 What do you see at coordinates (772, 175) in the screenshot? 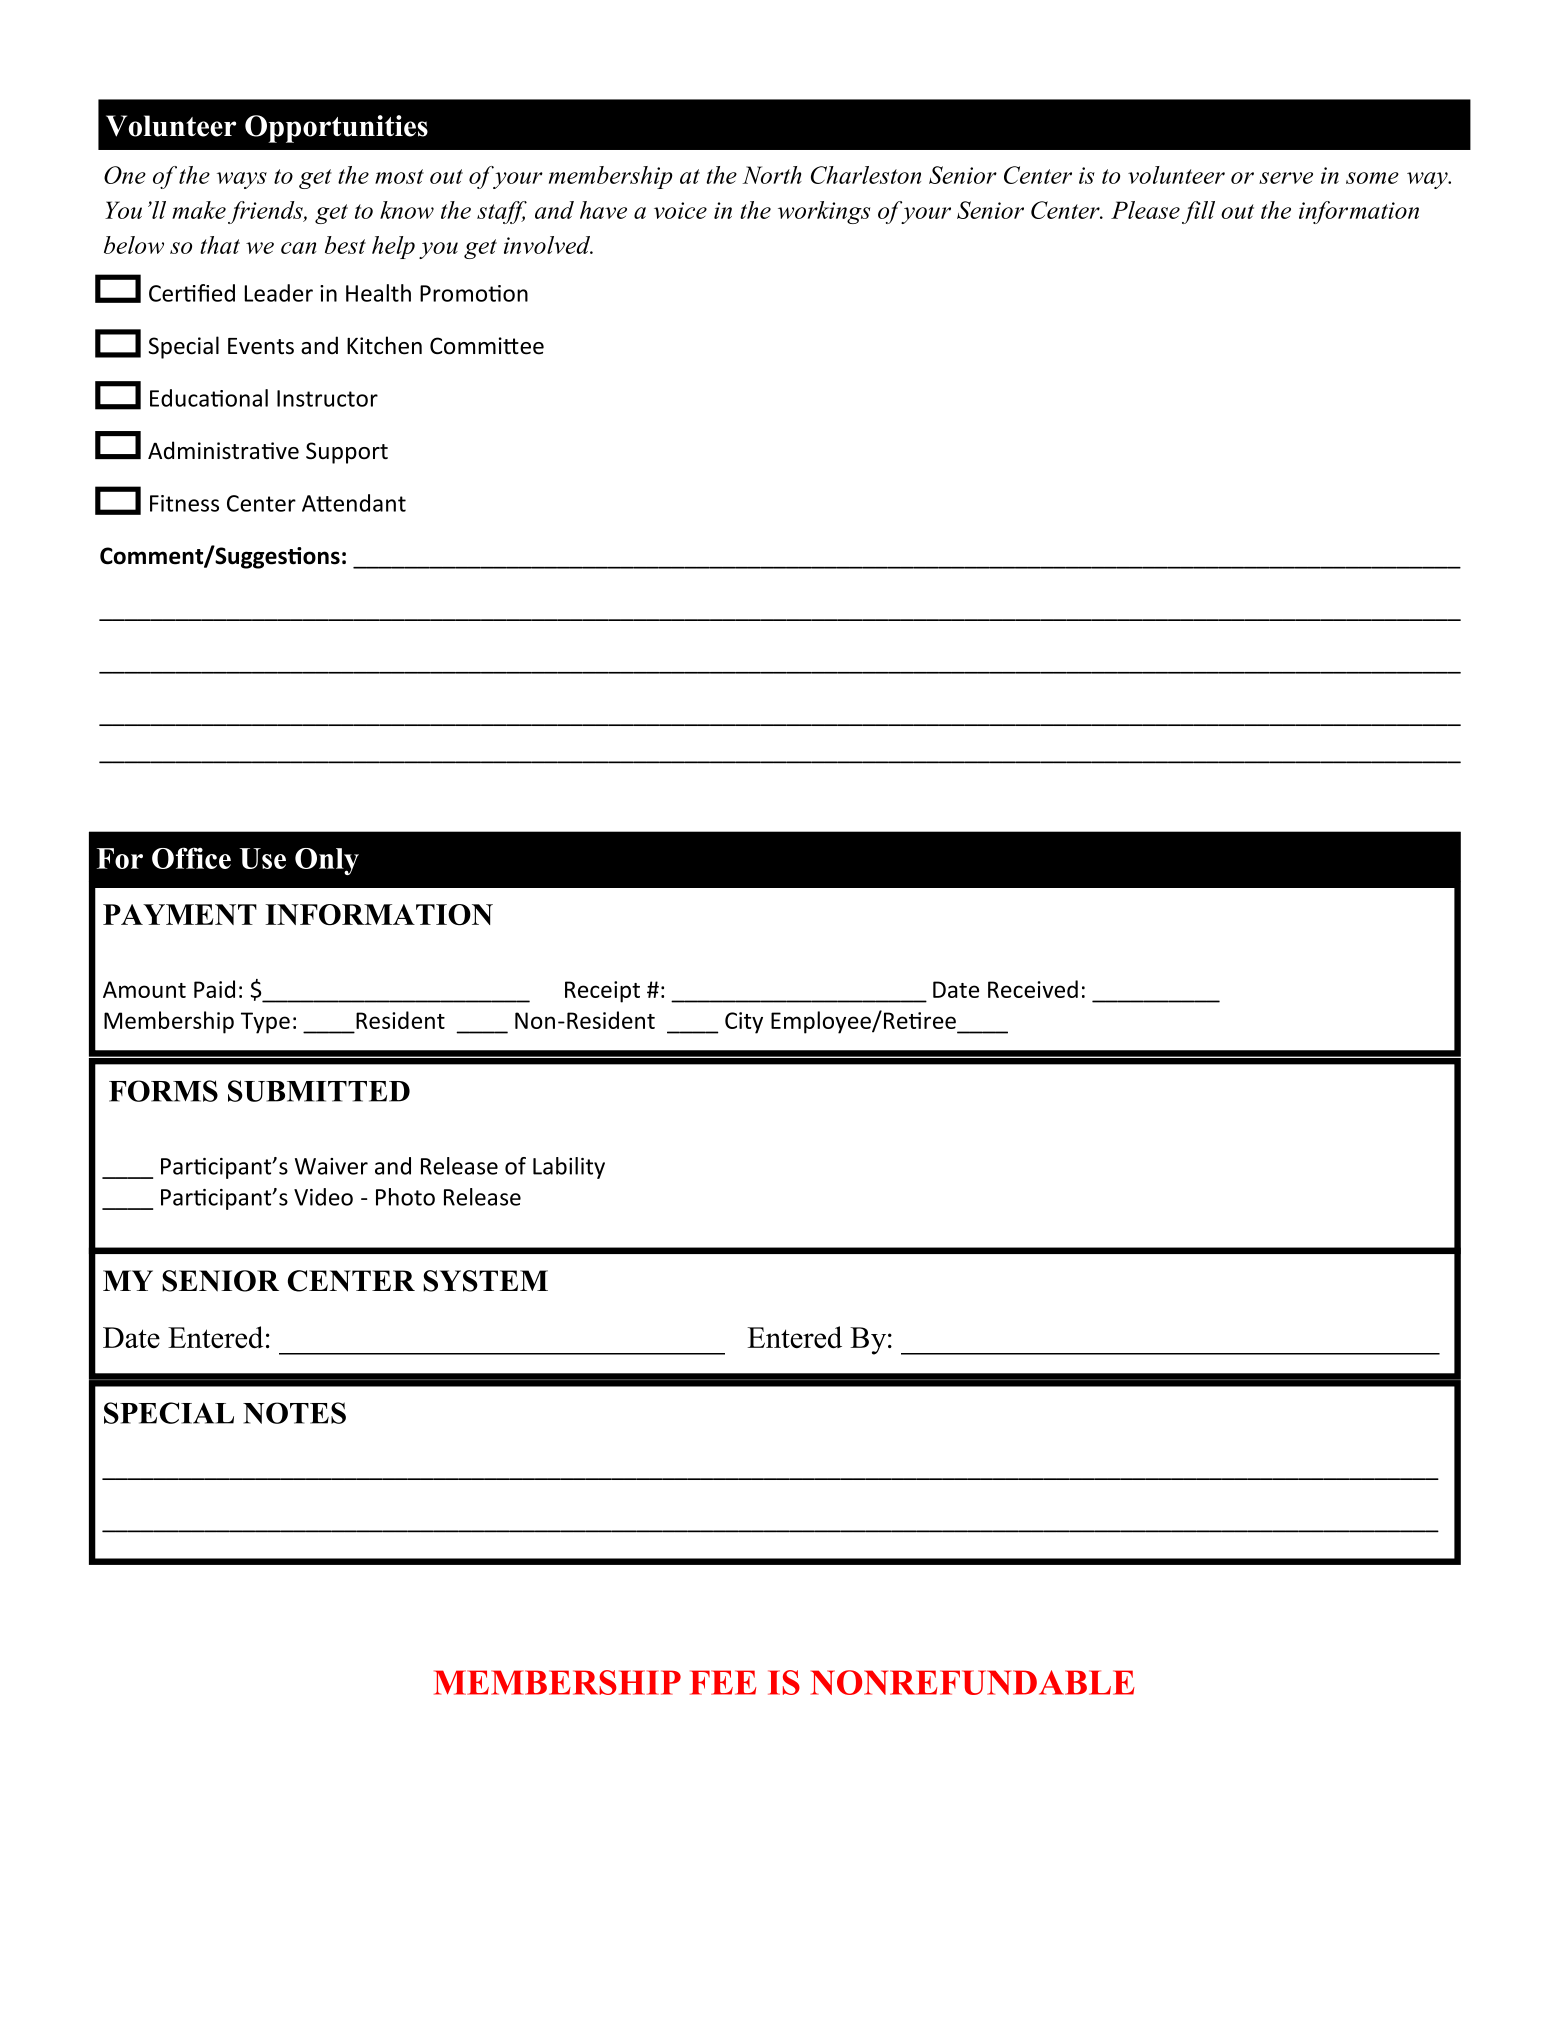
I see `North` at bounding box center [772, 175].
